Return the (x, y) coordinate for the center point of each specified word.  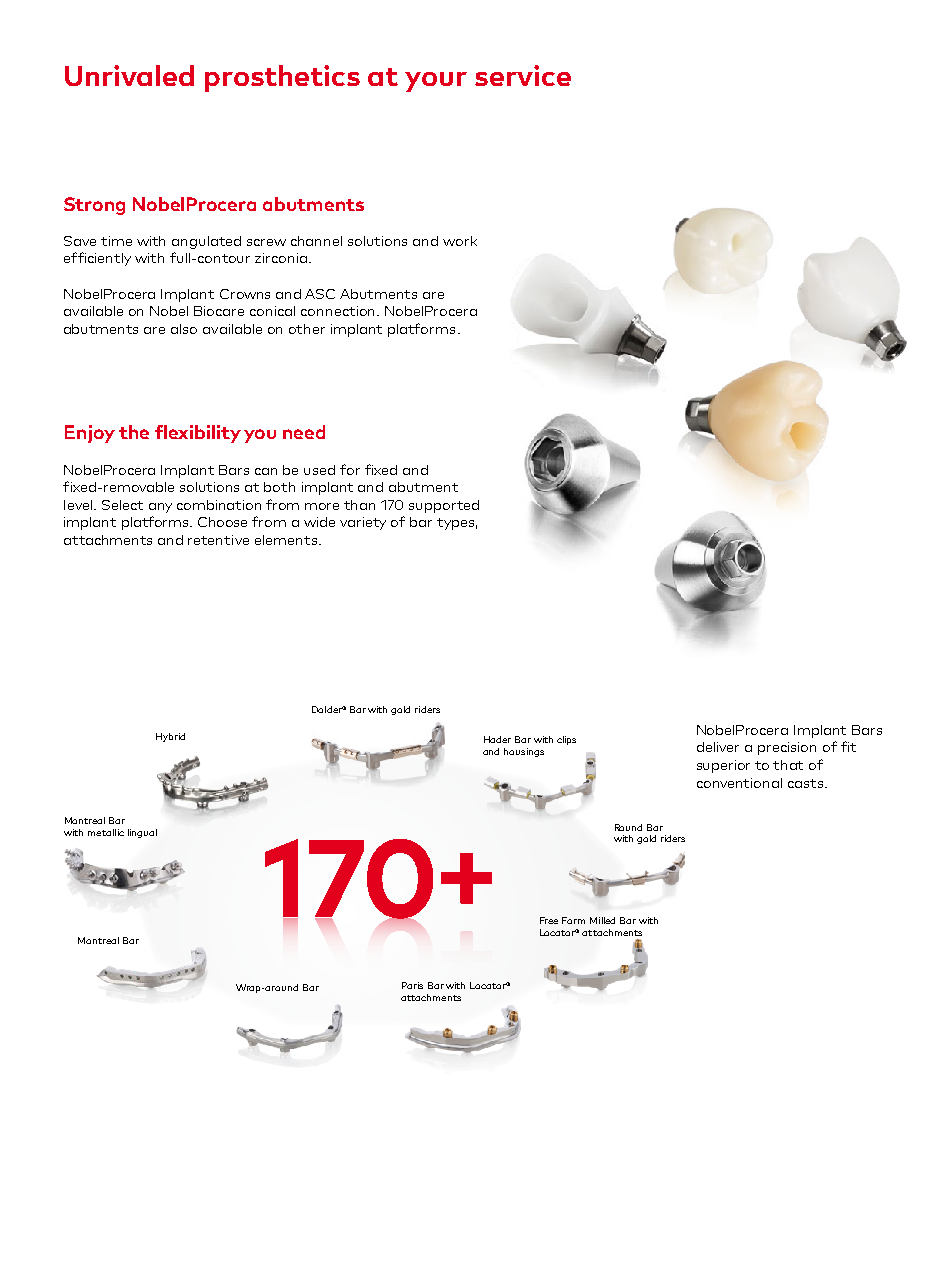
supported (444, 506)
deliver (718, 747)
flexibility (198, 434)
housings (524, 752)
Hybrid (170, 737)
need (304, 432)
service (523, 75)
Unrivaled (129, 75)
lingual (142, 833)
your (436, 82)
